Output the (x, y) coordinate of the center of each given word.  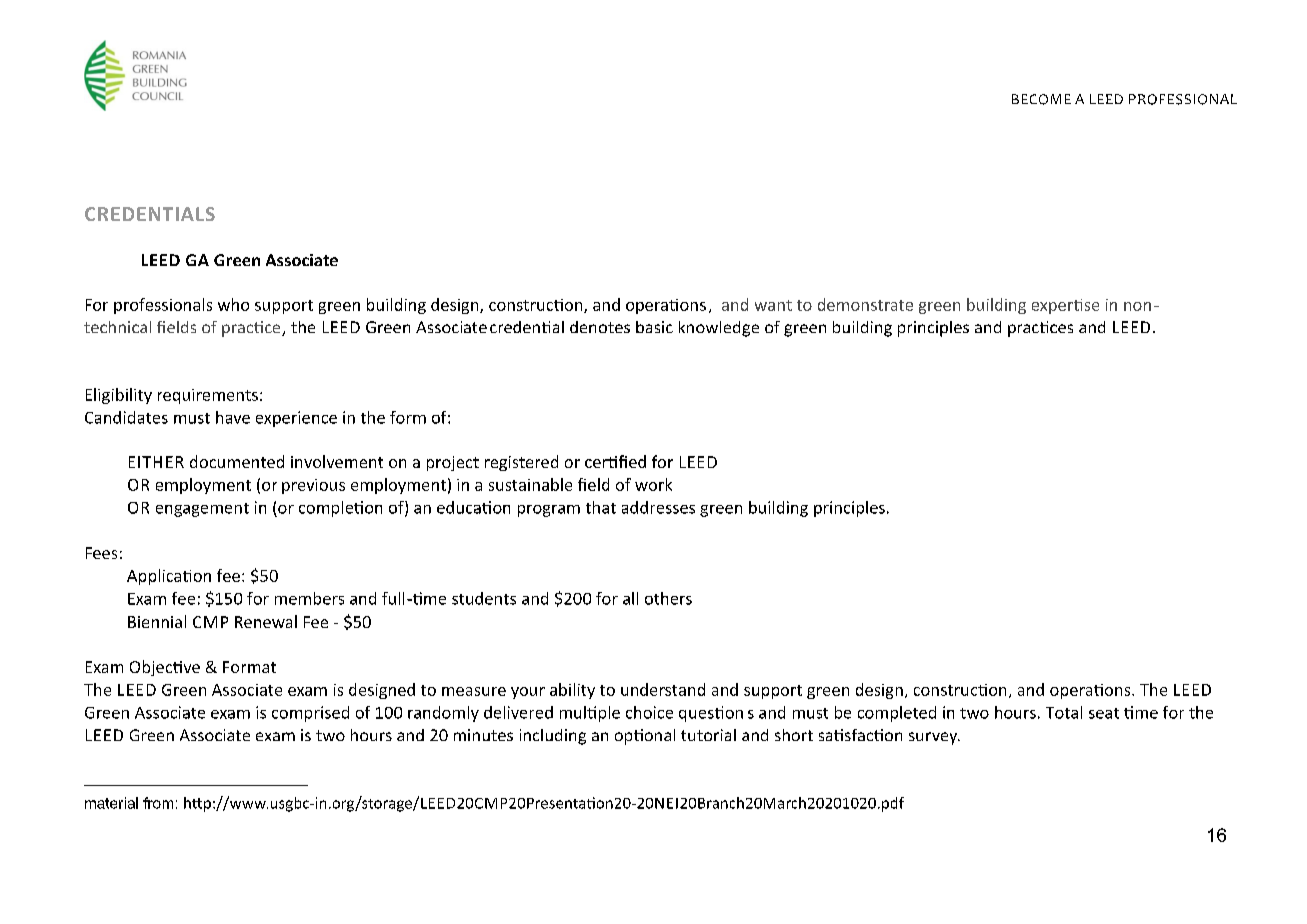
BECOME (1041, 99)
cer (597, 463)
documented (237, 461)
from (158, 803)
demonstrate (865, 304)
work (653, 484)
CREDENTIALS (150, 214)
